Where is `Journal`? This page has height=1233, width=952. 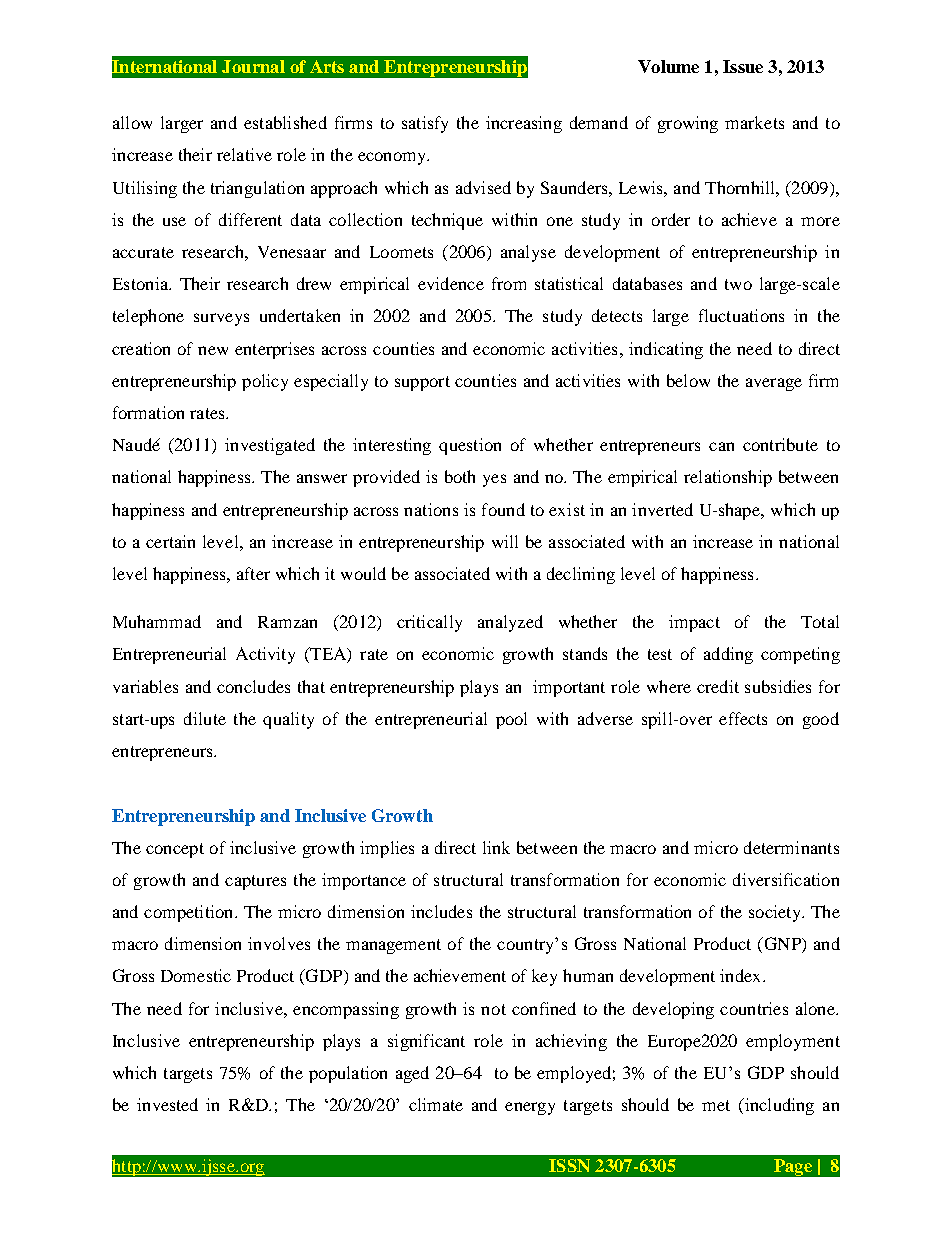 Journal is located at coordinates (253, 66).
